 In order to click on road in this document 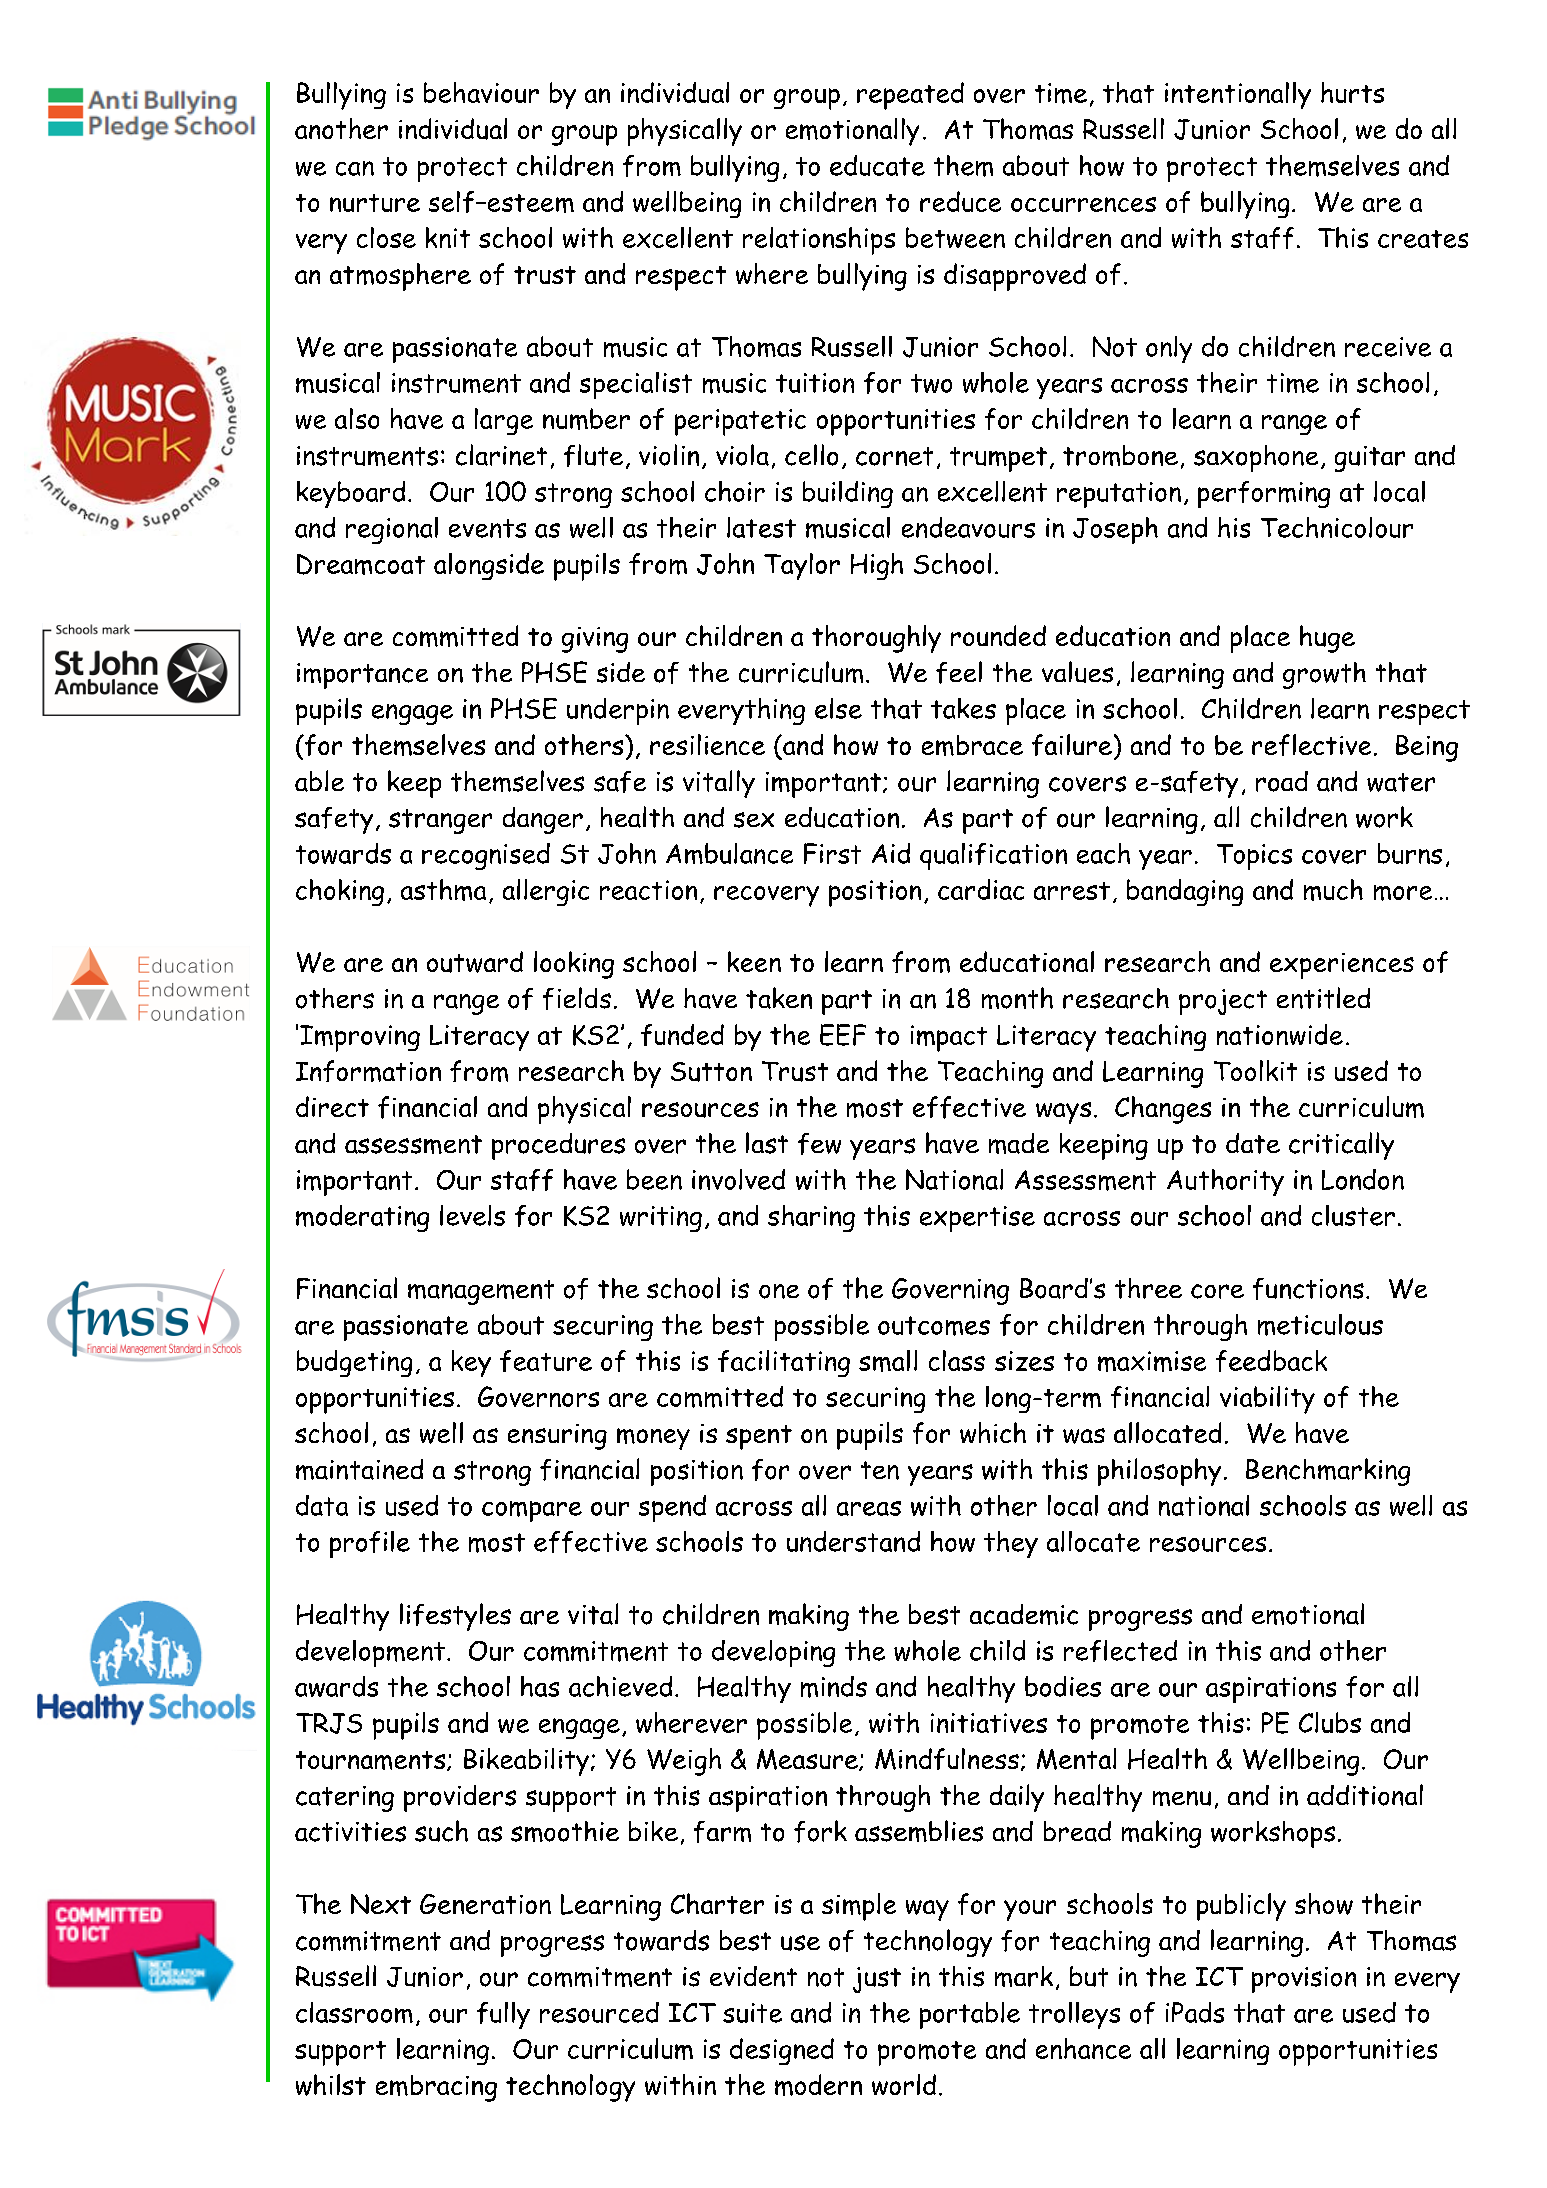, I will do `click(1282, 781)`.
